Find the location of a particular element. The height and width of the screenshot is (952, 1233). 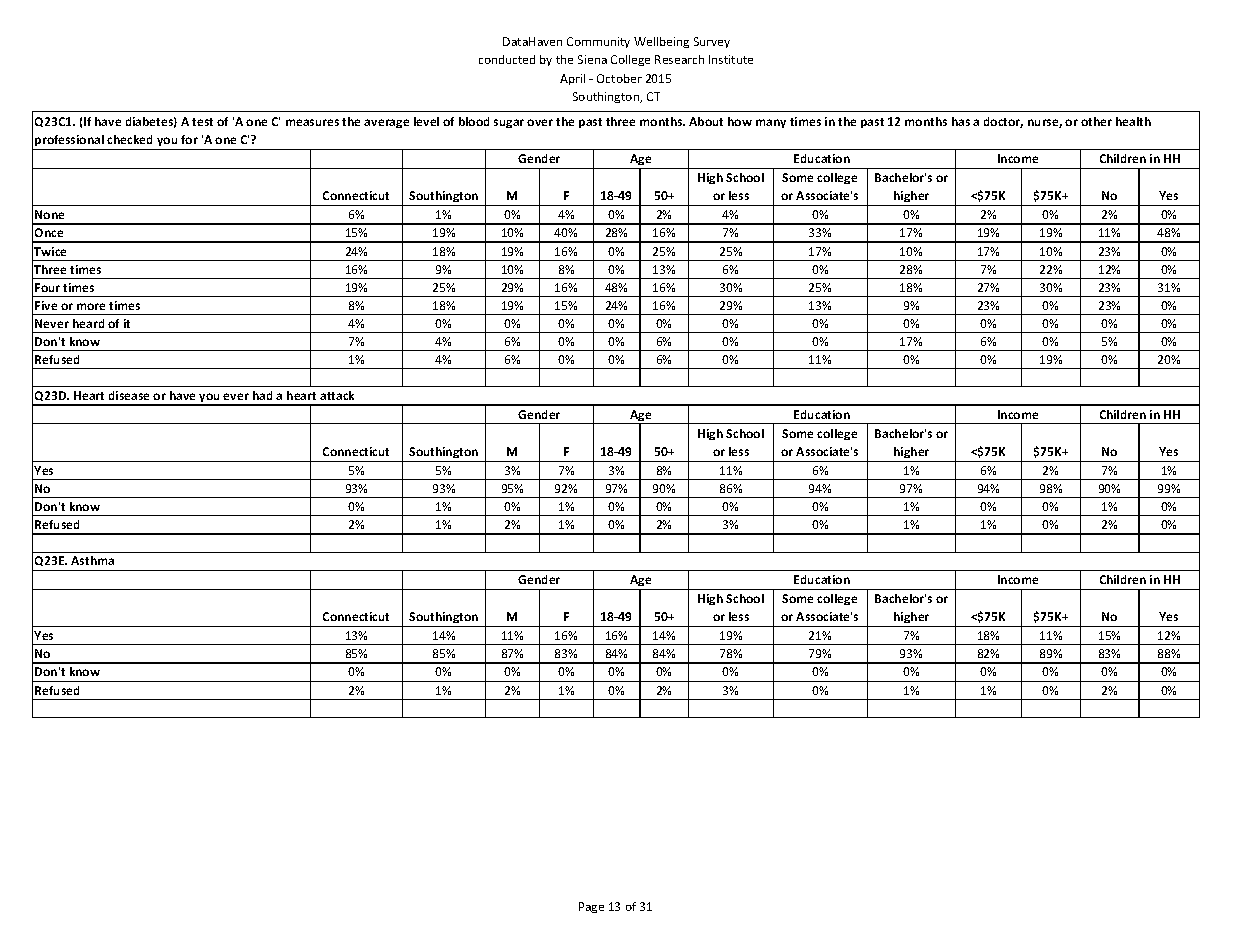

Five is located at coordinates (46, 305).
